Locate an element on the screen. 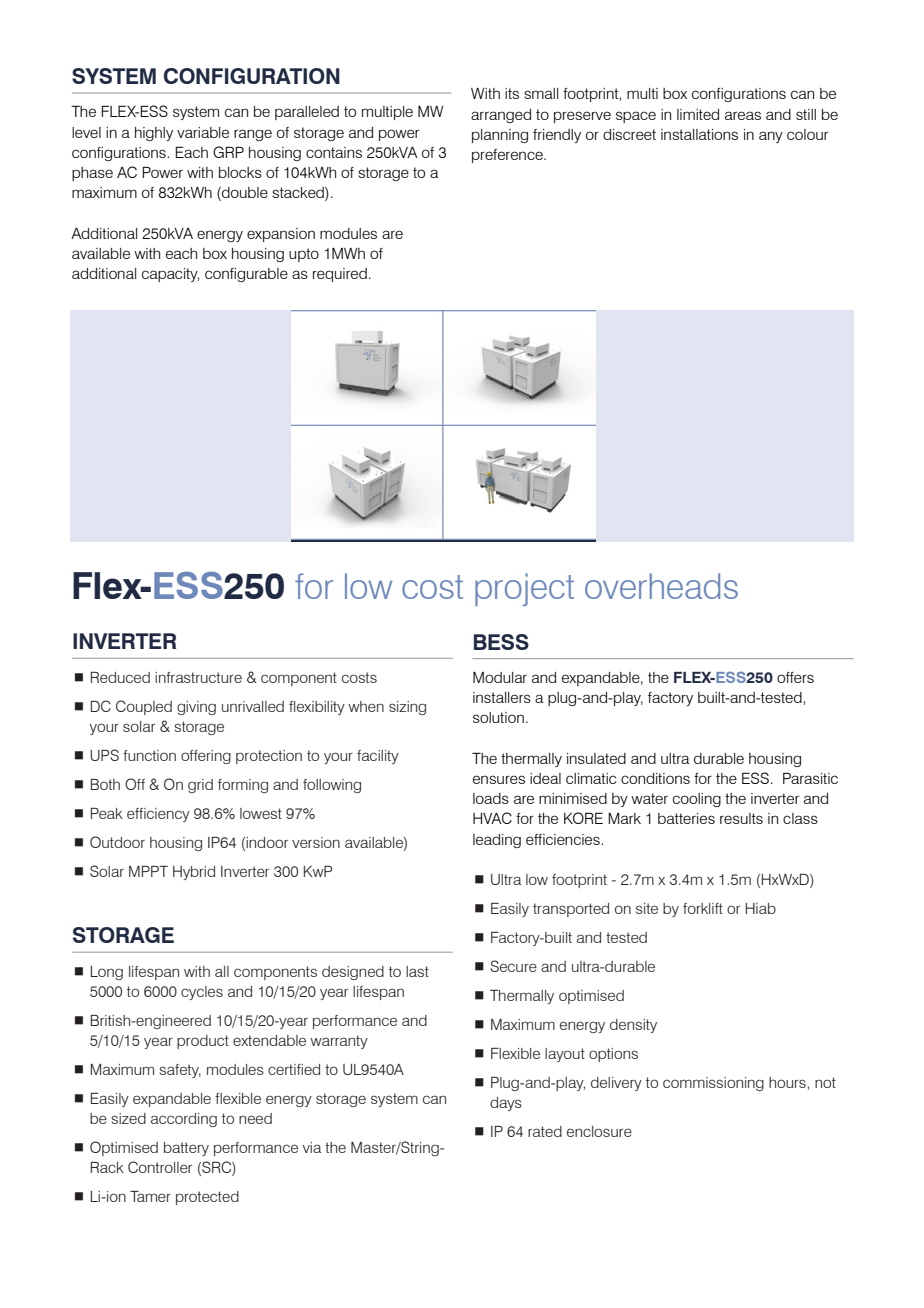 The height and width of the screenshot is (1308, 924). areas is located at coordinates (743, 115).
